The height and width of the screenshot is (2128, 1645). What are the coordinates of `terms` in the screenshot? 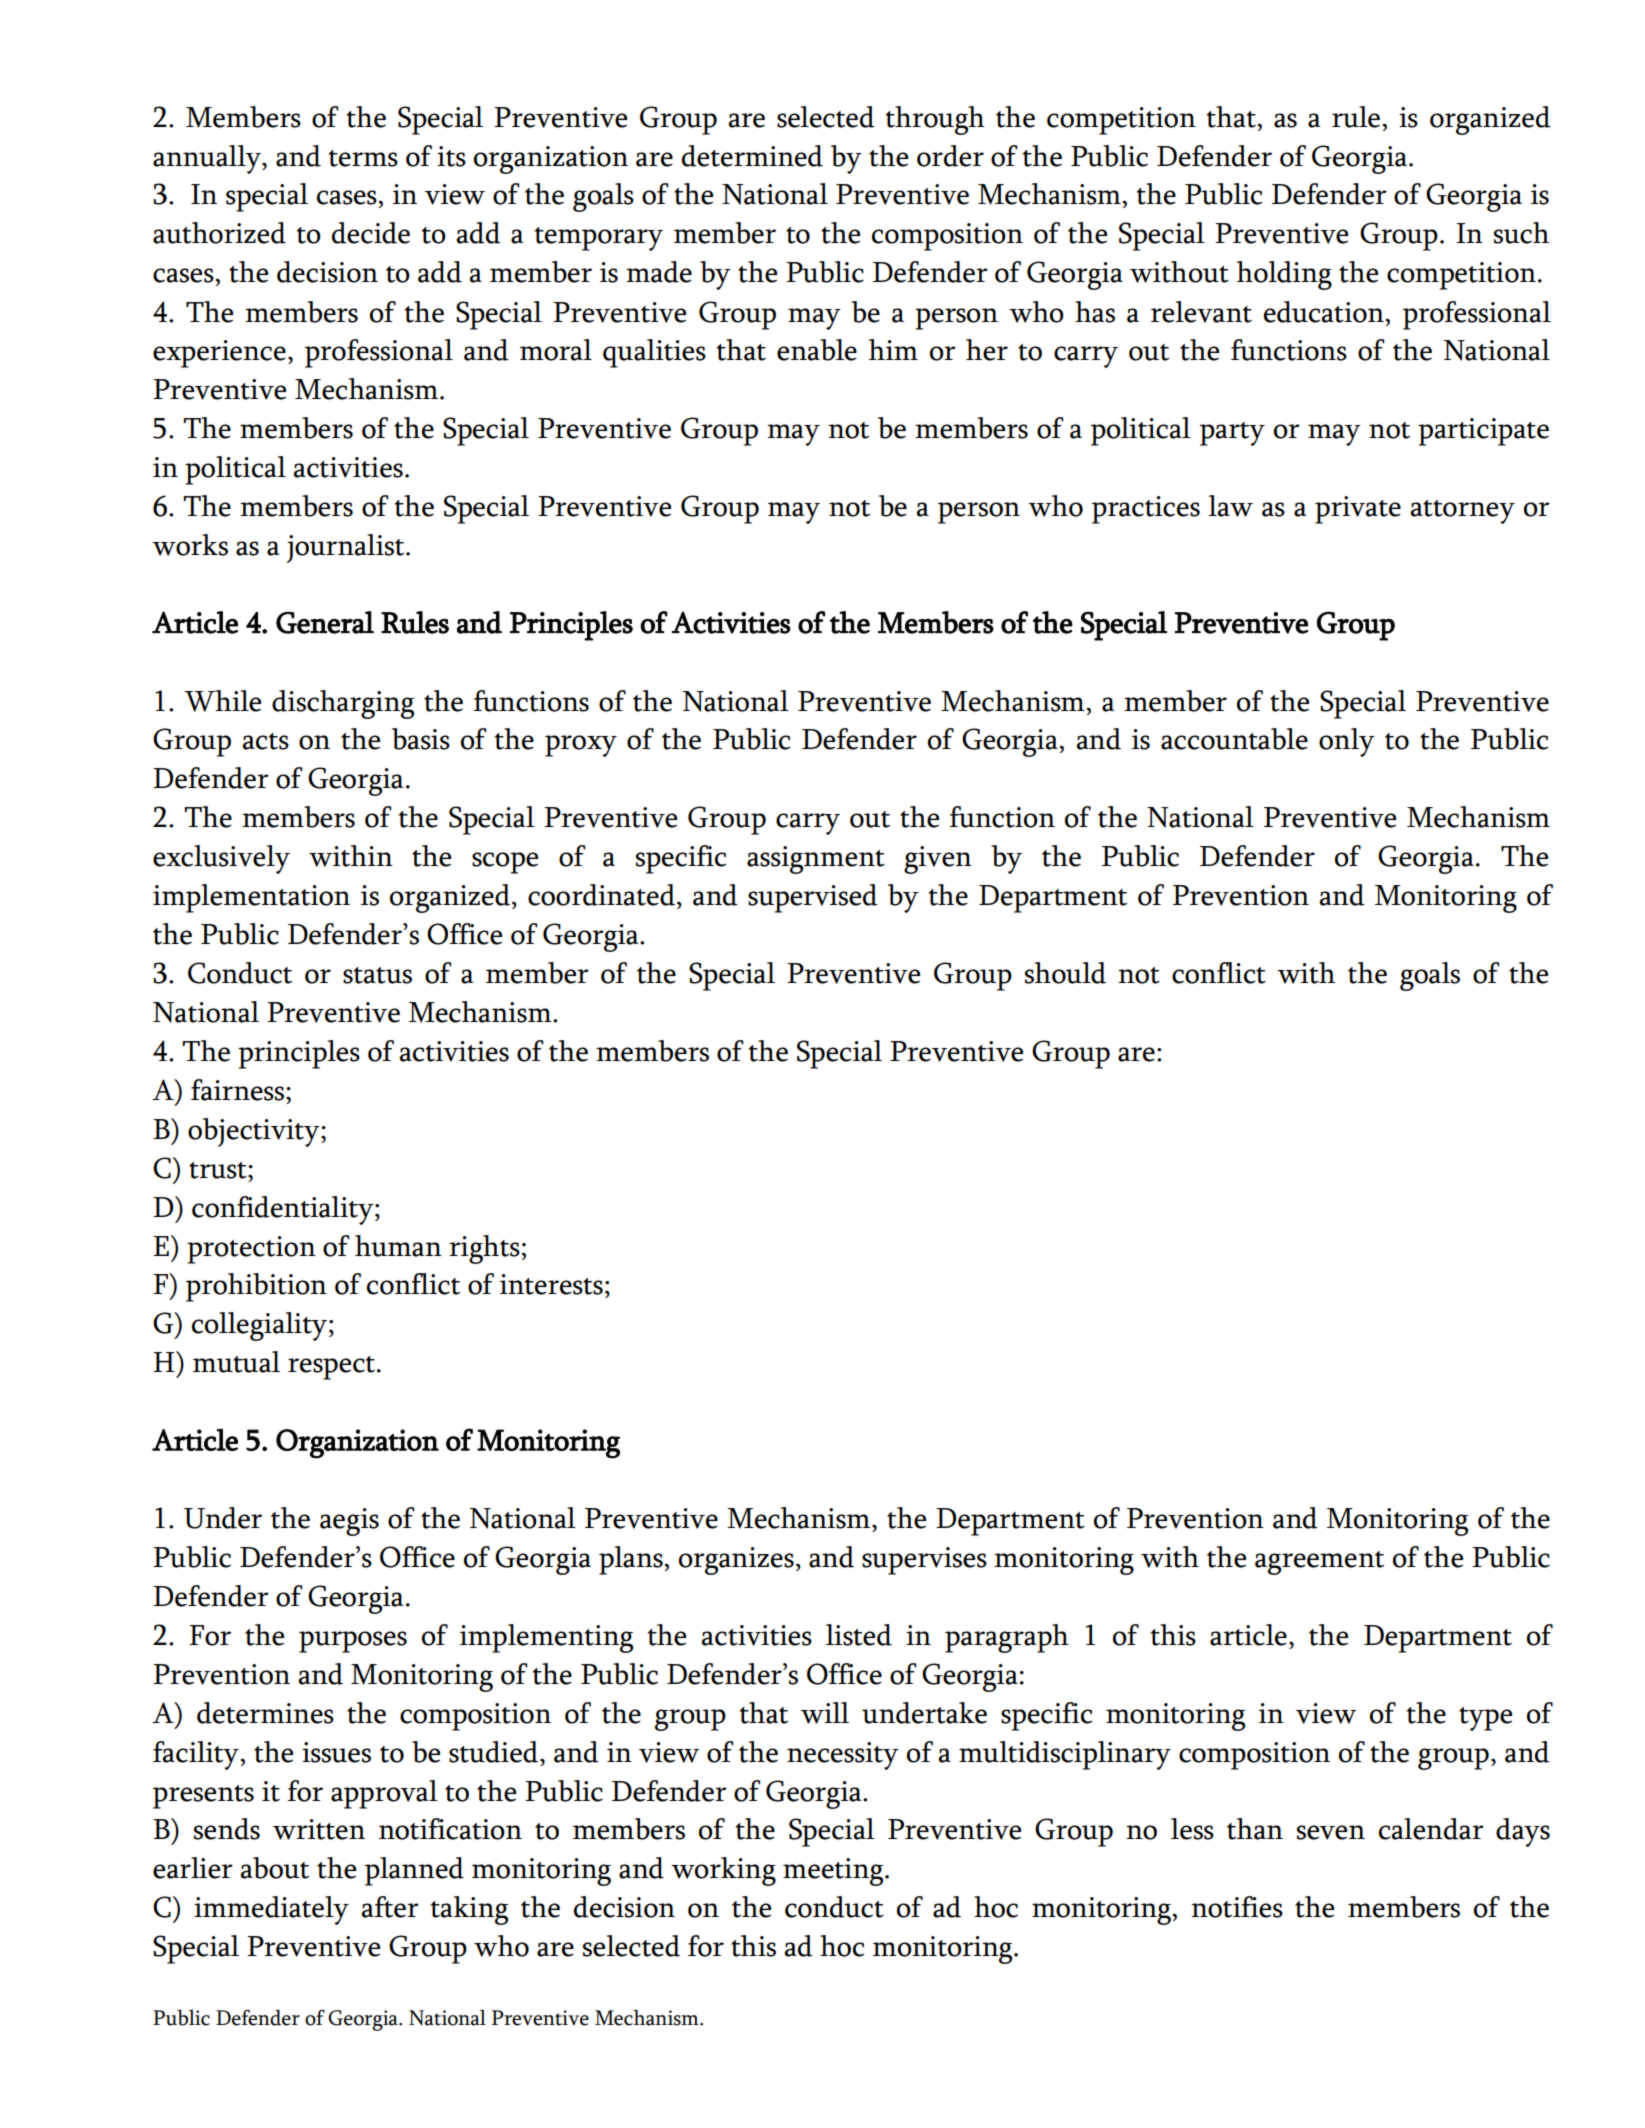 It's located at (363, 158).
